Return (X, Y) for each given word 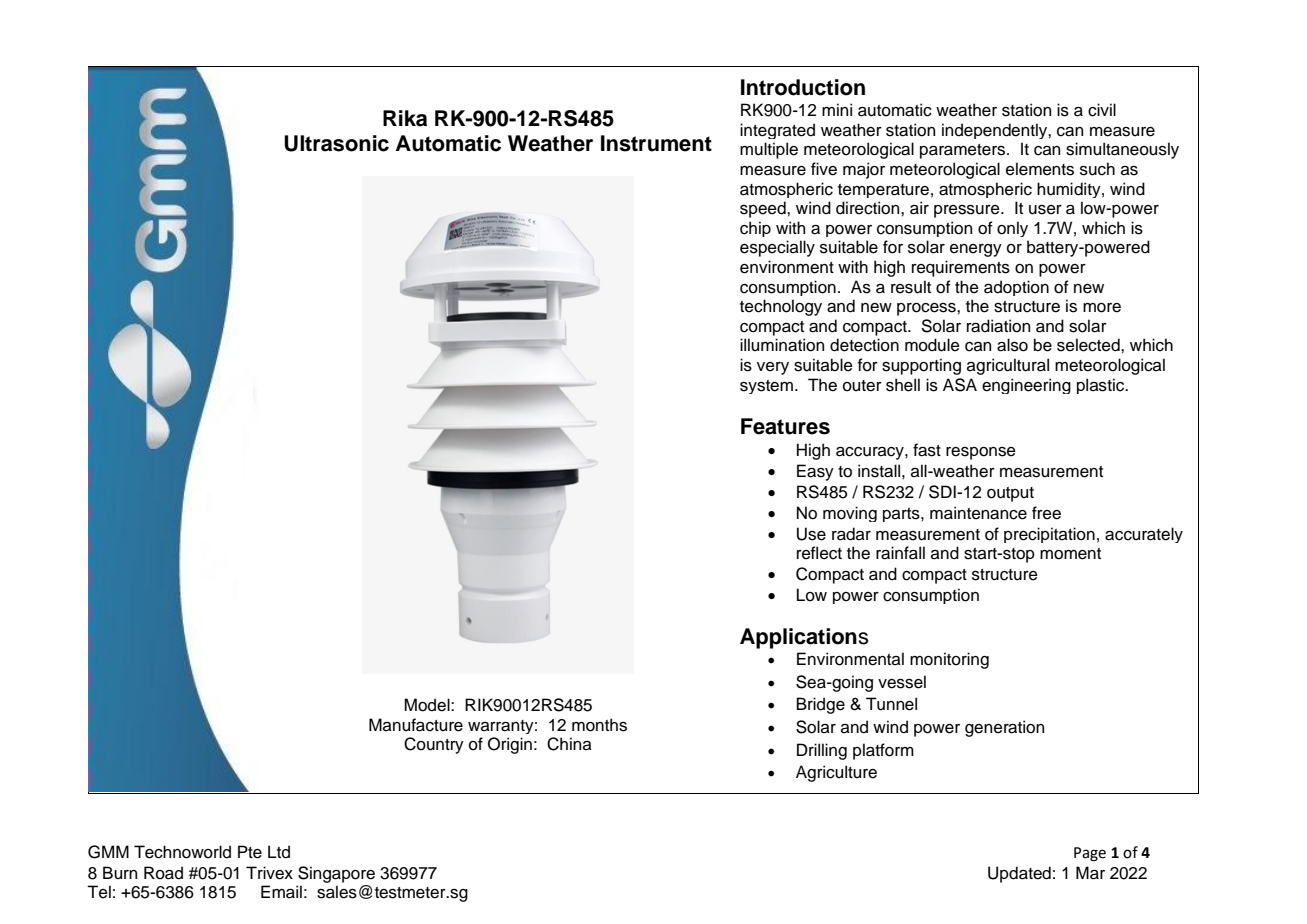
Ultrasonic (336, 143)
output (1010, 494)
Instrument (656, 143)
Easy (815, 472)
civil (1102, 110)
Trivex (269, 873)
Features (785, 426)
